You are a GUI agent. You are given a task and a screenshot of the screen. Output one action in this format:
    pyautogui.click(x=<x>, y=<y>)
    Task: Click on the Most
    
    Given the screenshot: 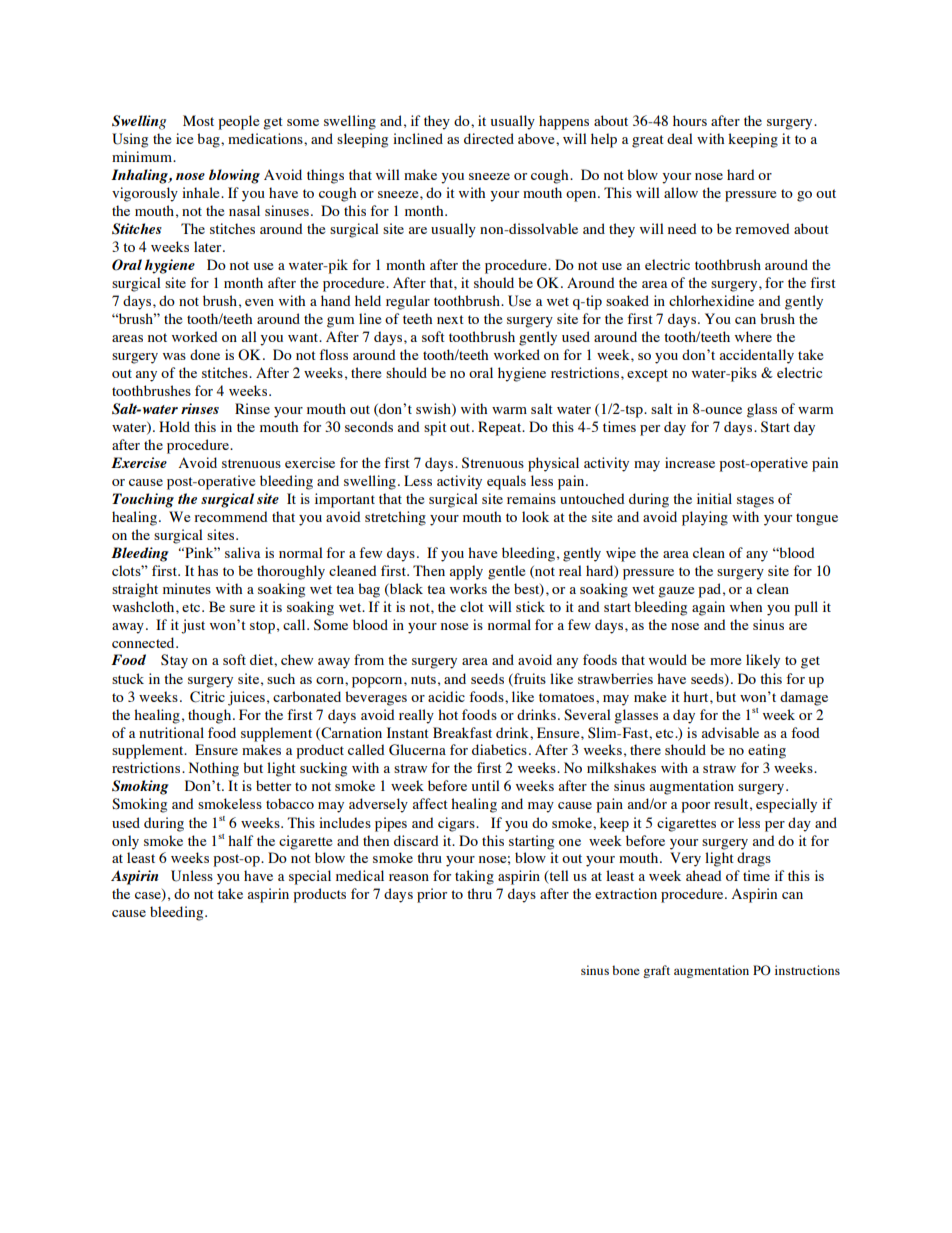 What is the action you would take?
    pyautogui.click(x=198, y=120)
